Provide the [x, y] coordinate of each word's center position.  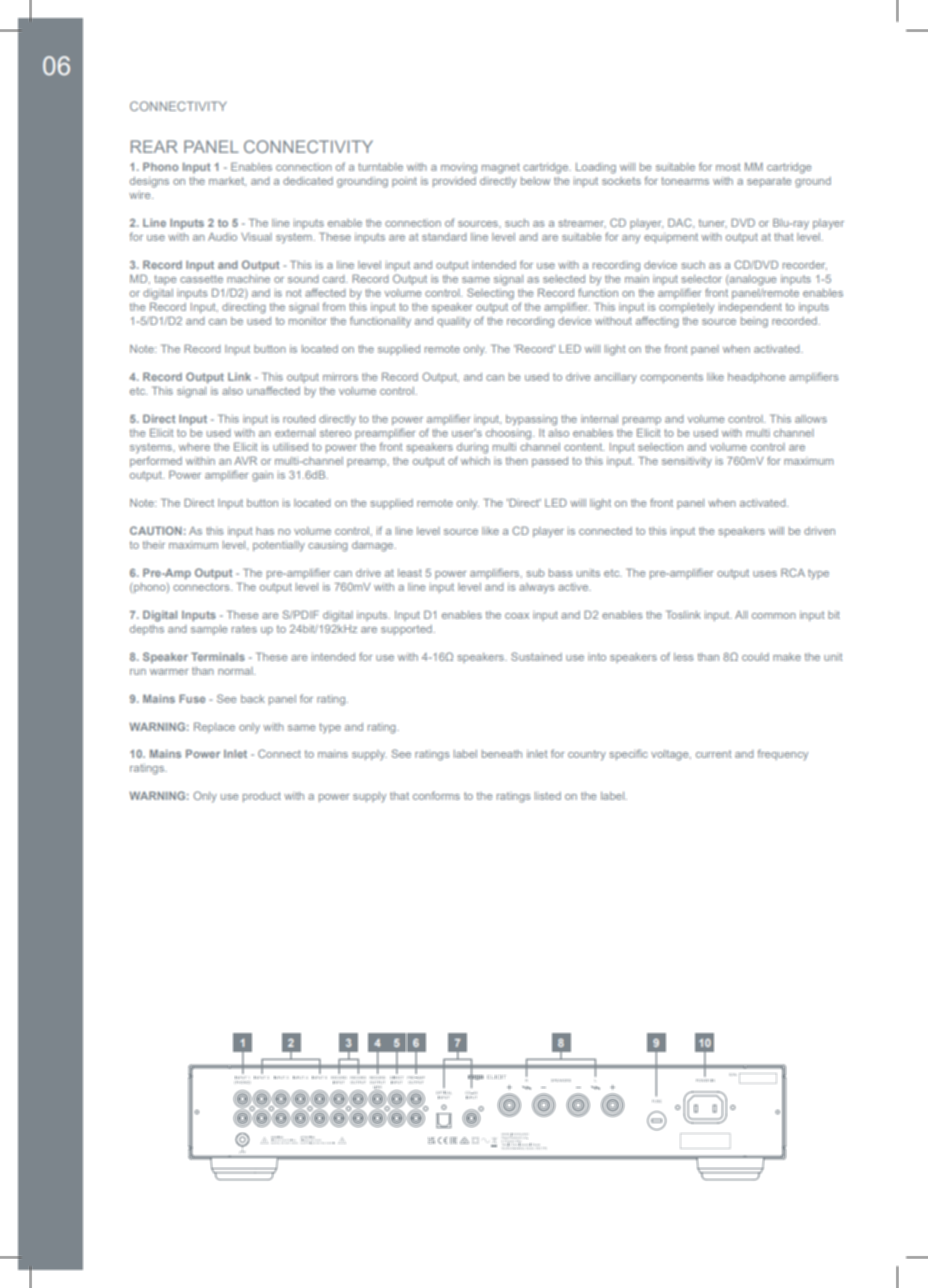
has [265, 531]
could [755, 657]
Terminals [218, 656]
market [227, 181]
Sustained [536, 656]
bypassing [531, 420]
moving [459, 168]
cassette [201, 279]
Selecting [490, 294]
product [262, 797]
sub [535, 573]
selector [701, 279]
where [194, 447]
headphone [756, 378]
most [728, 167]
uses [765, 574]
